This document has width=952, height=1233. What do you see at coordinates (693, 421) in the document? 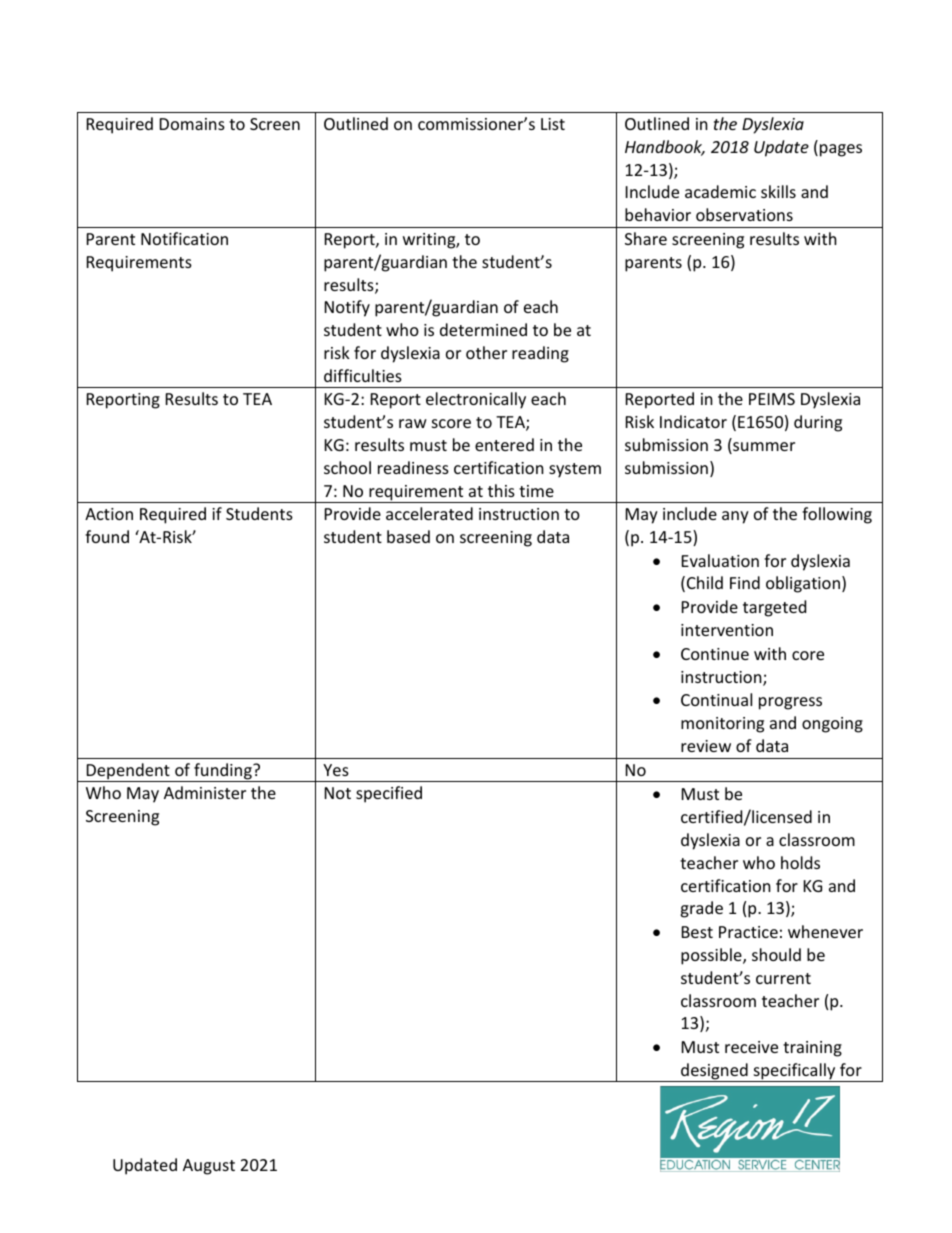
I see `Indicator` at bounding box center [693, 421].
